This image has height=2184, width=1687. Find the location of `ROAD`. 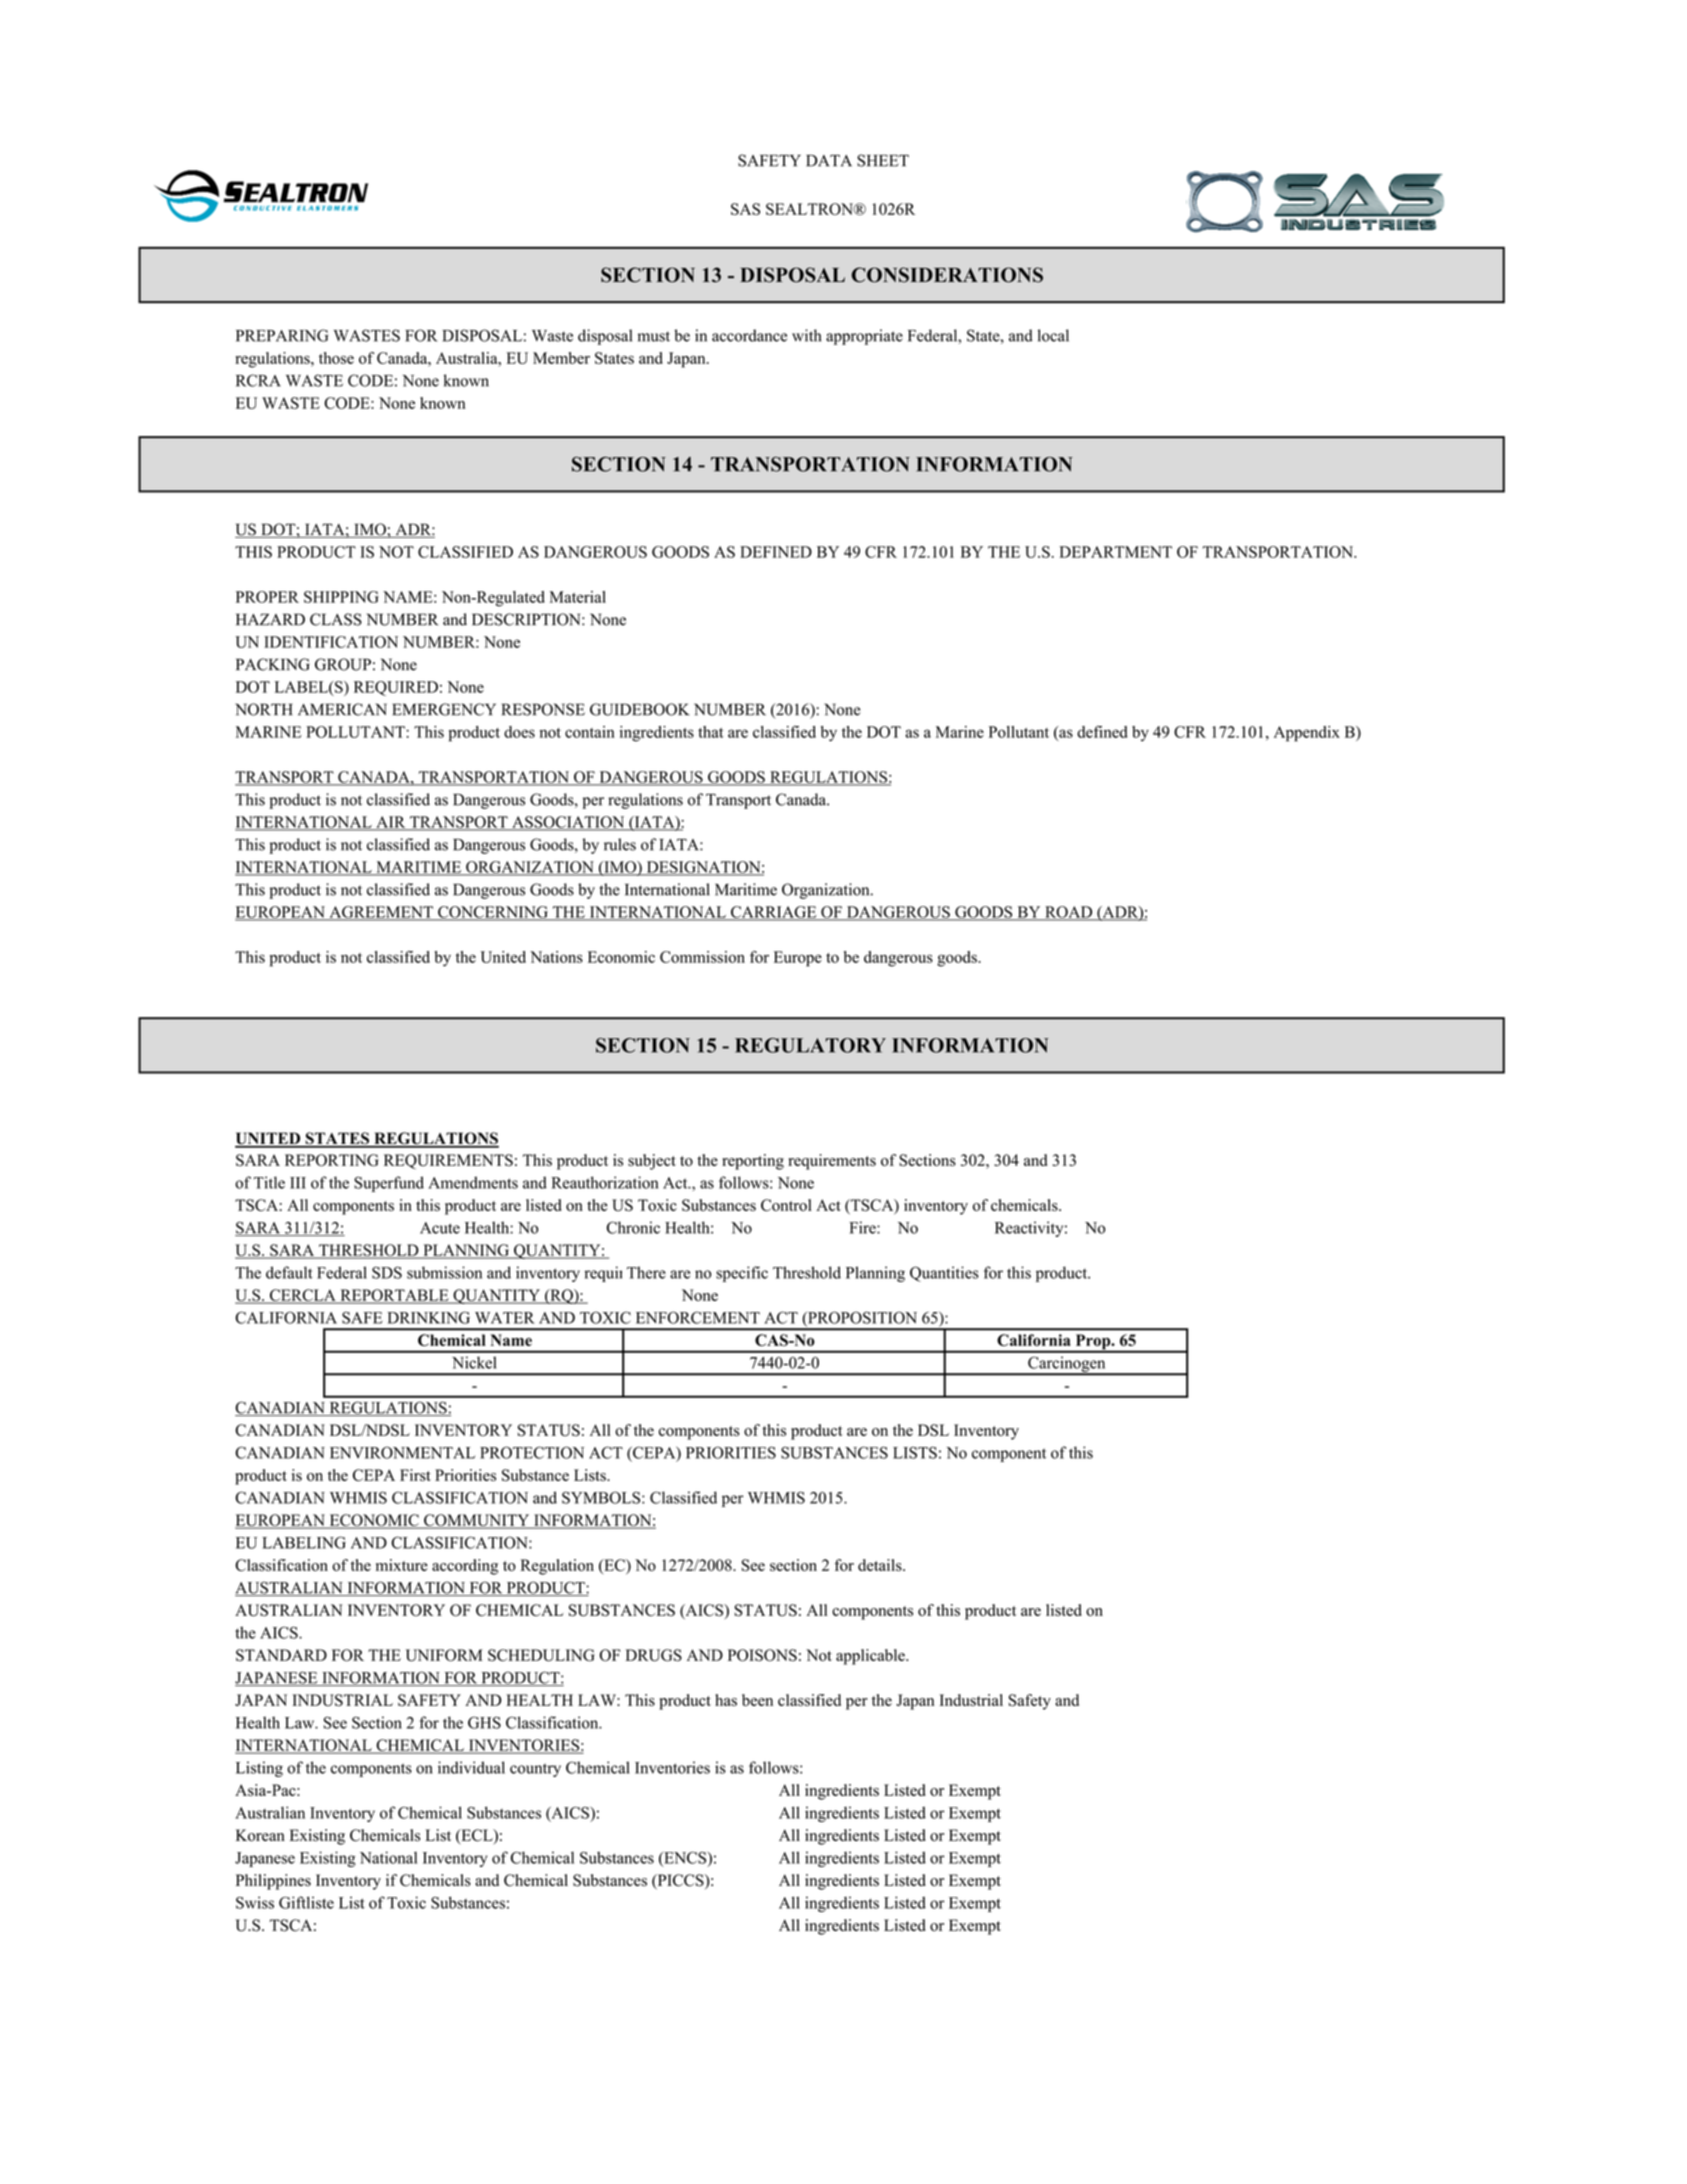

ROAD is located at coordinates (1068, 913).
